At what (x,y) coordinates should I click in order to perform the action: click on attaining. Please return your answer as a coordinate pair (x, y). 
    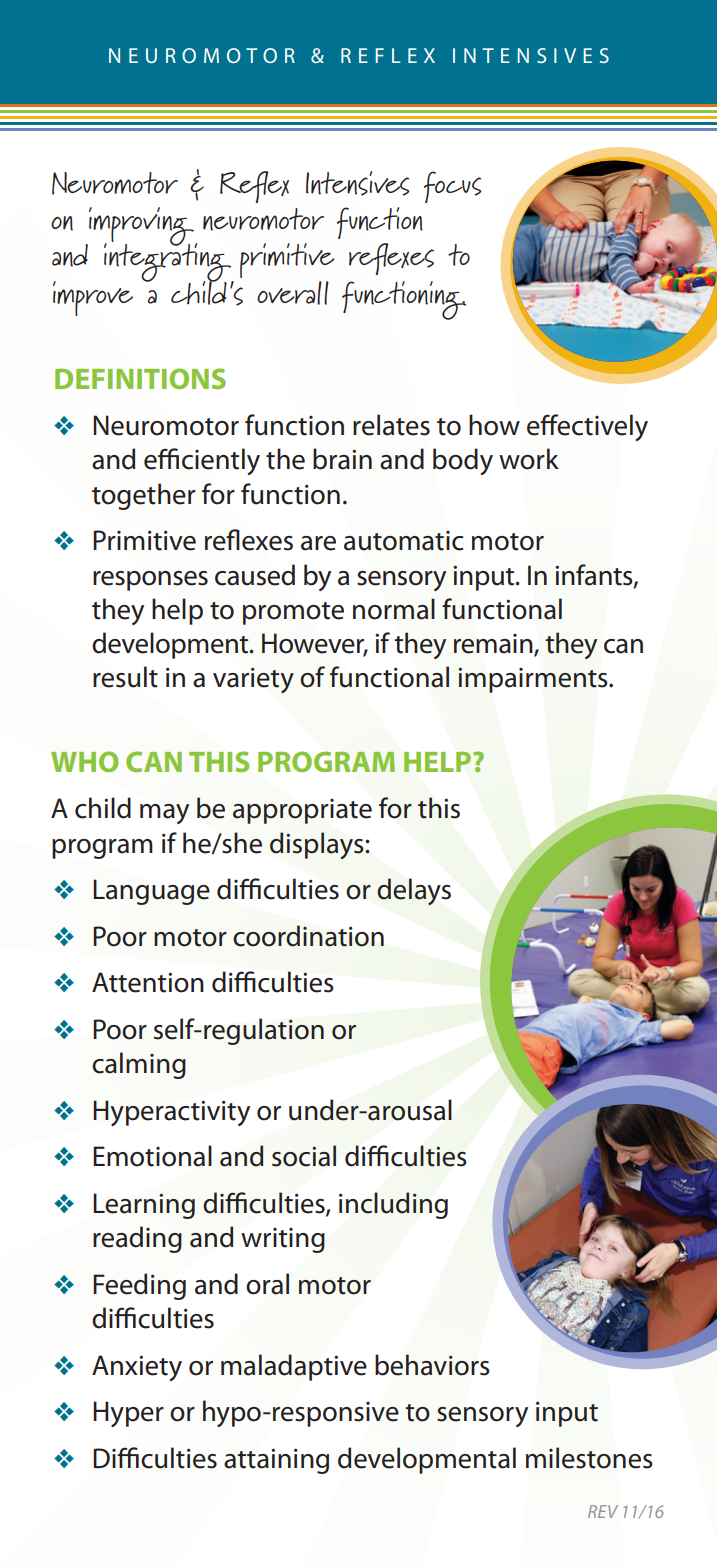
    Looking at the image, I should click on (276, 1461).
